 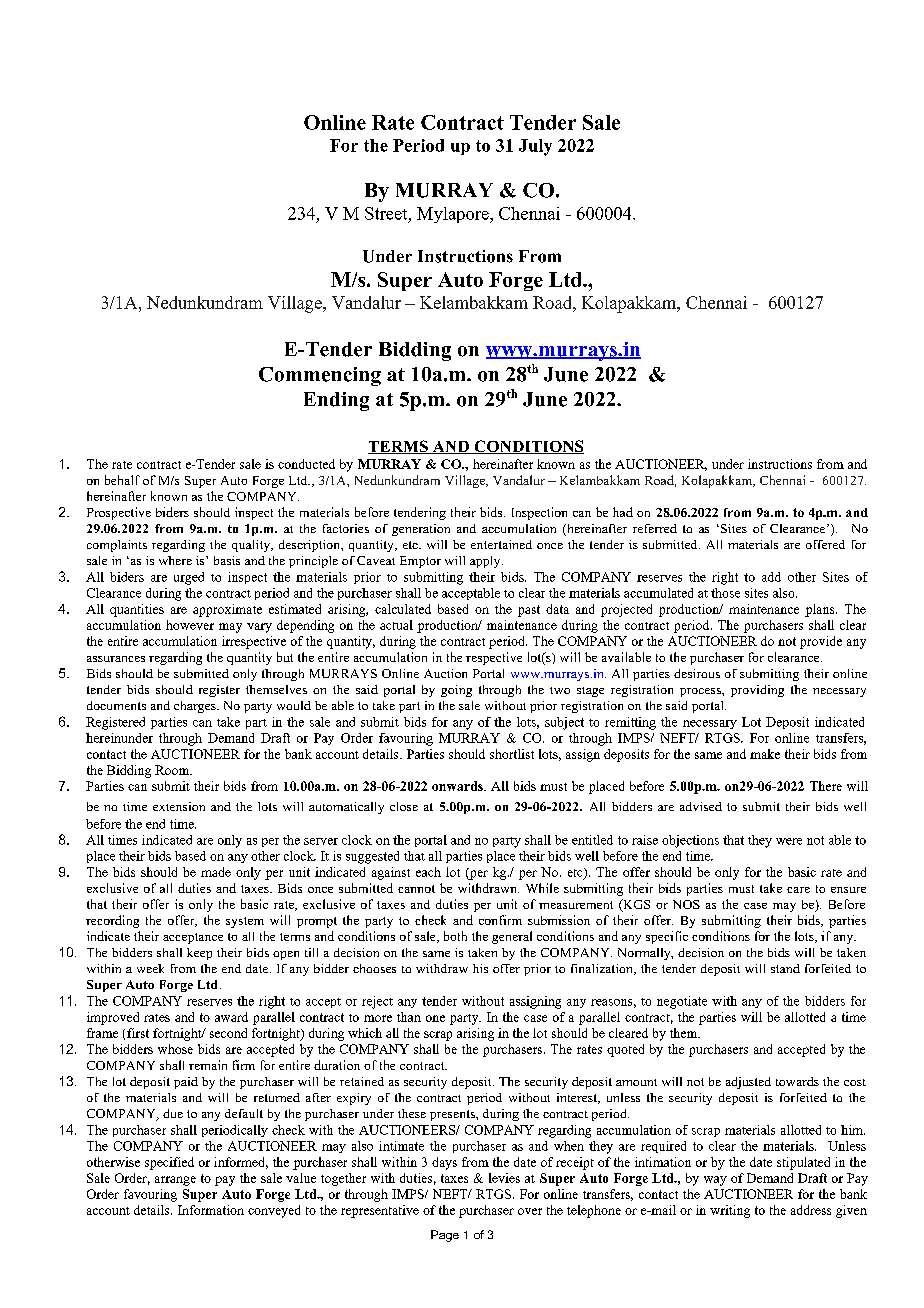 What do you see at coordinates (623, 512) in the page?
I see `had` at bounding box center [623, 512].
